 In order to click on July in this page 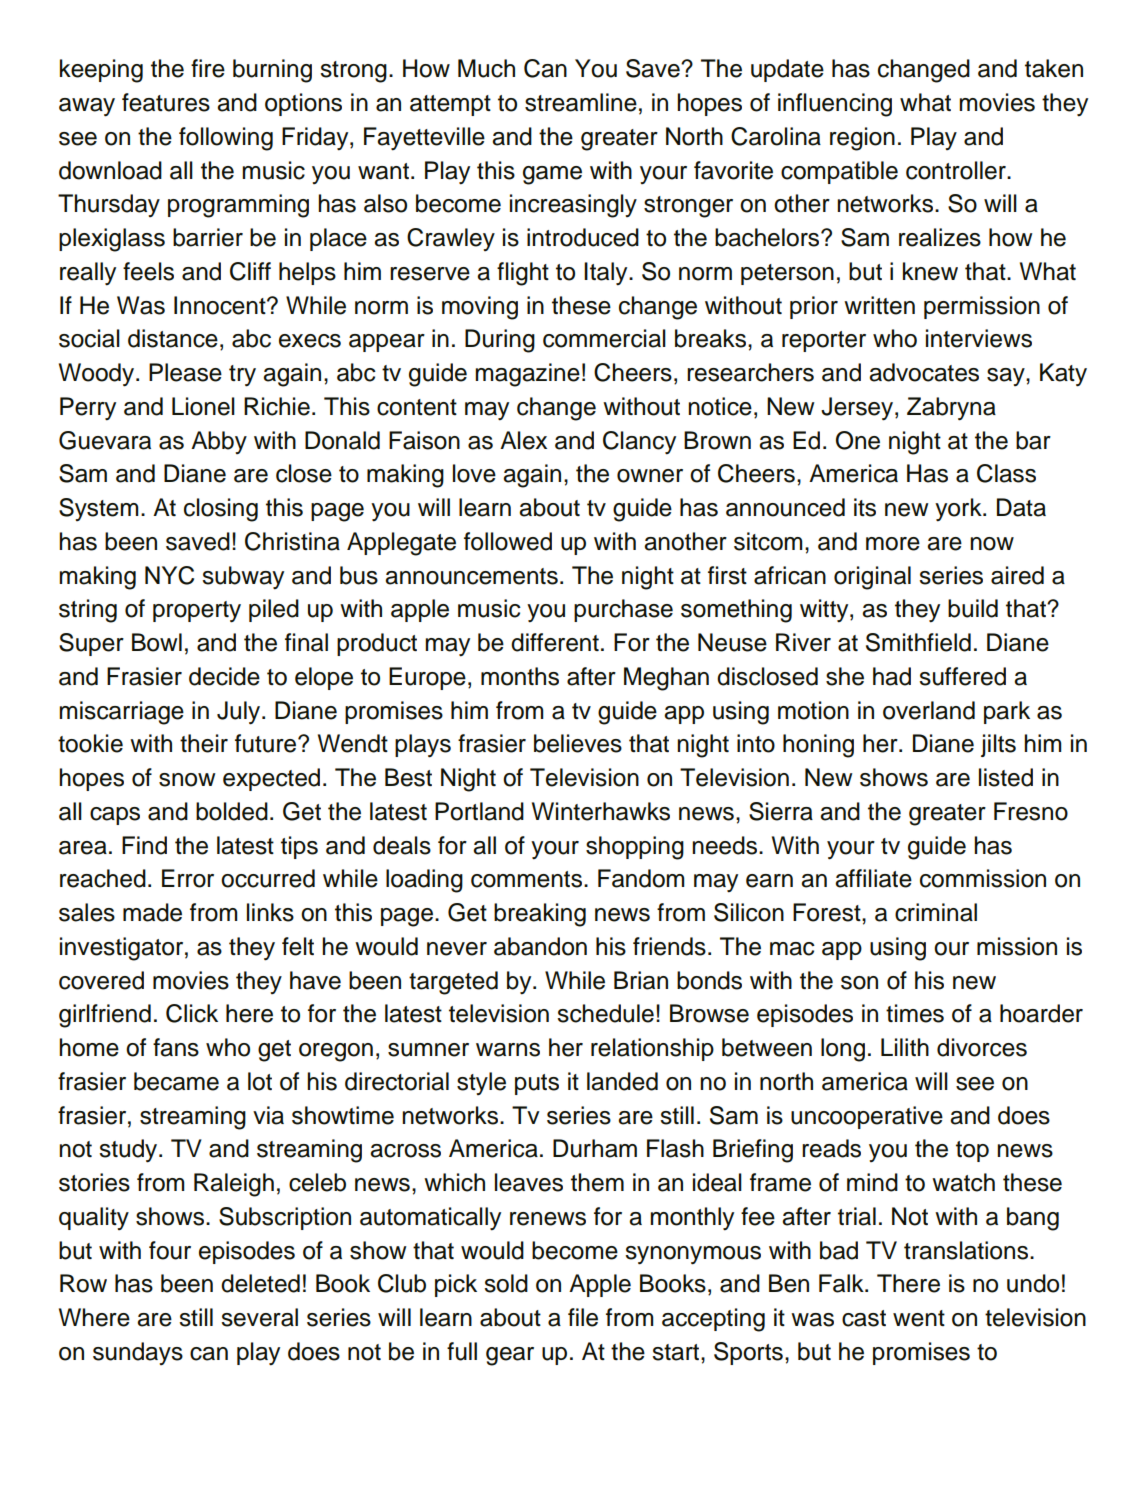, I will do `click(240, 713)`.
